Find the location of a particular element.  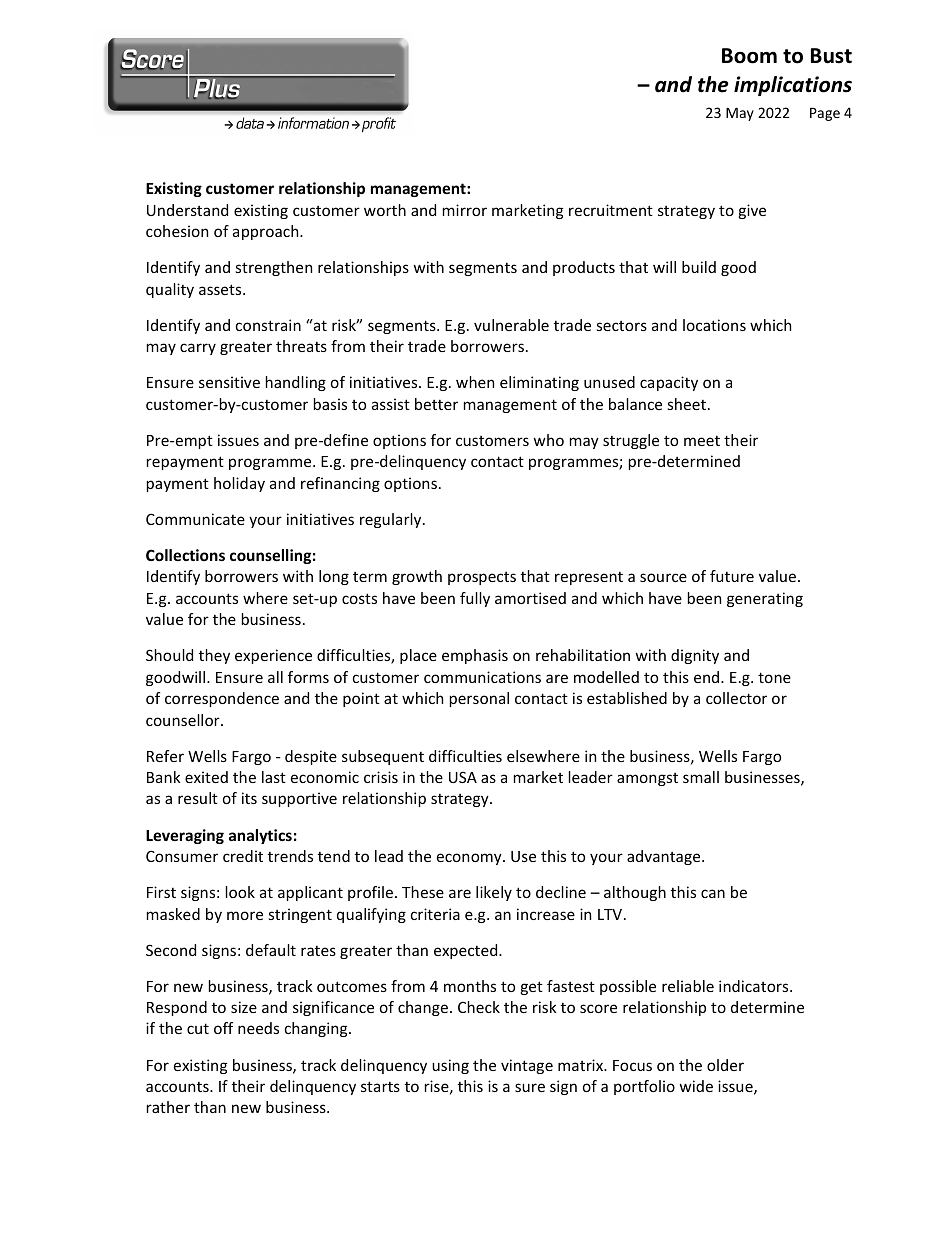

Collections is located at coordinates (185, 555).
